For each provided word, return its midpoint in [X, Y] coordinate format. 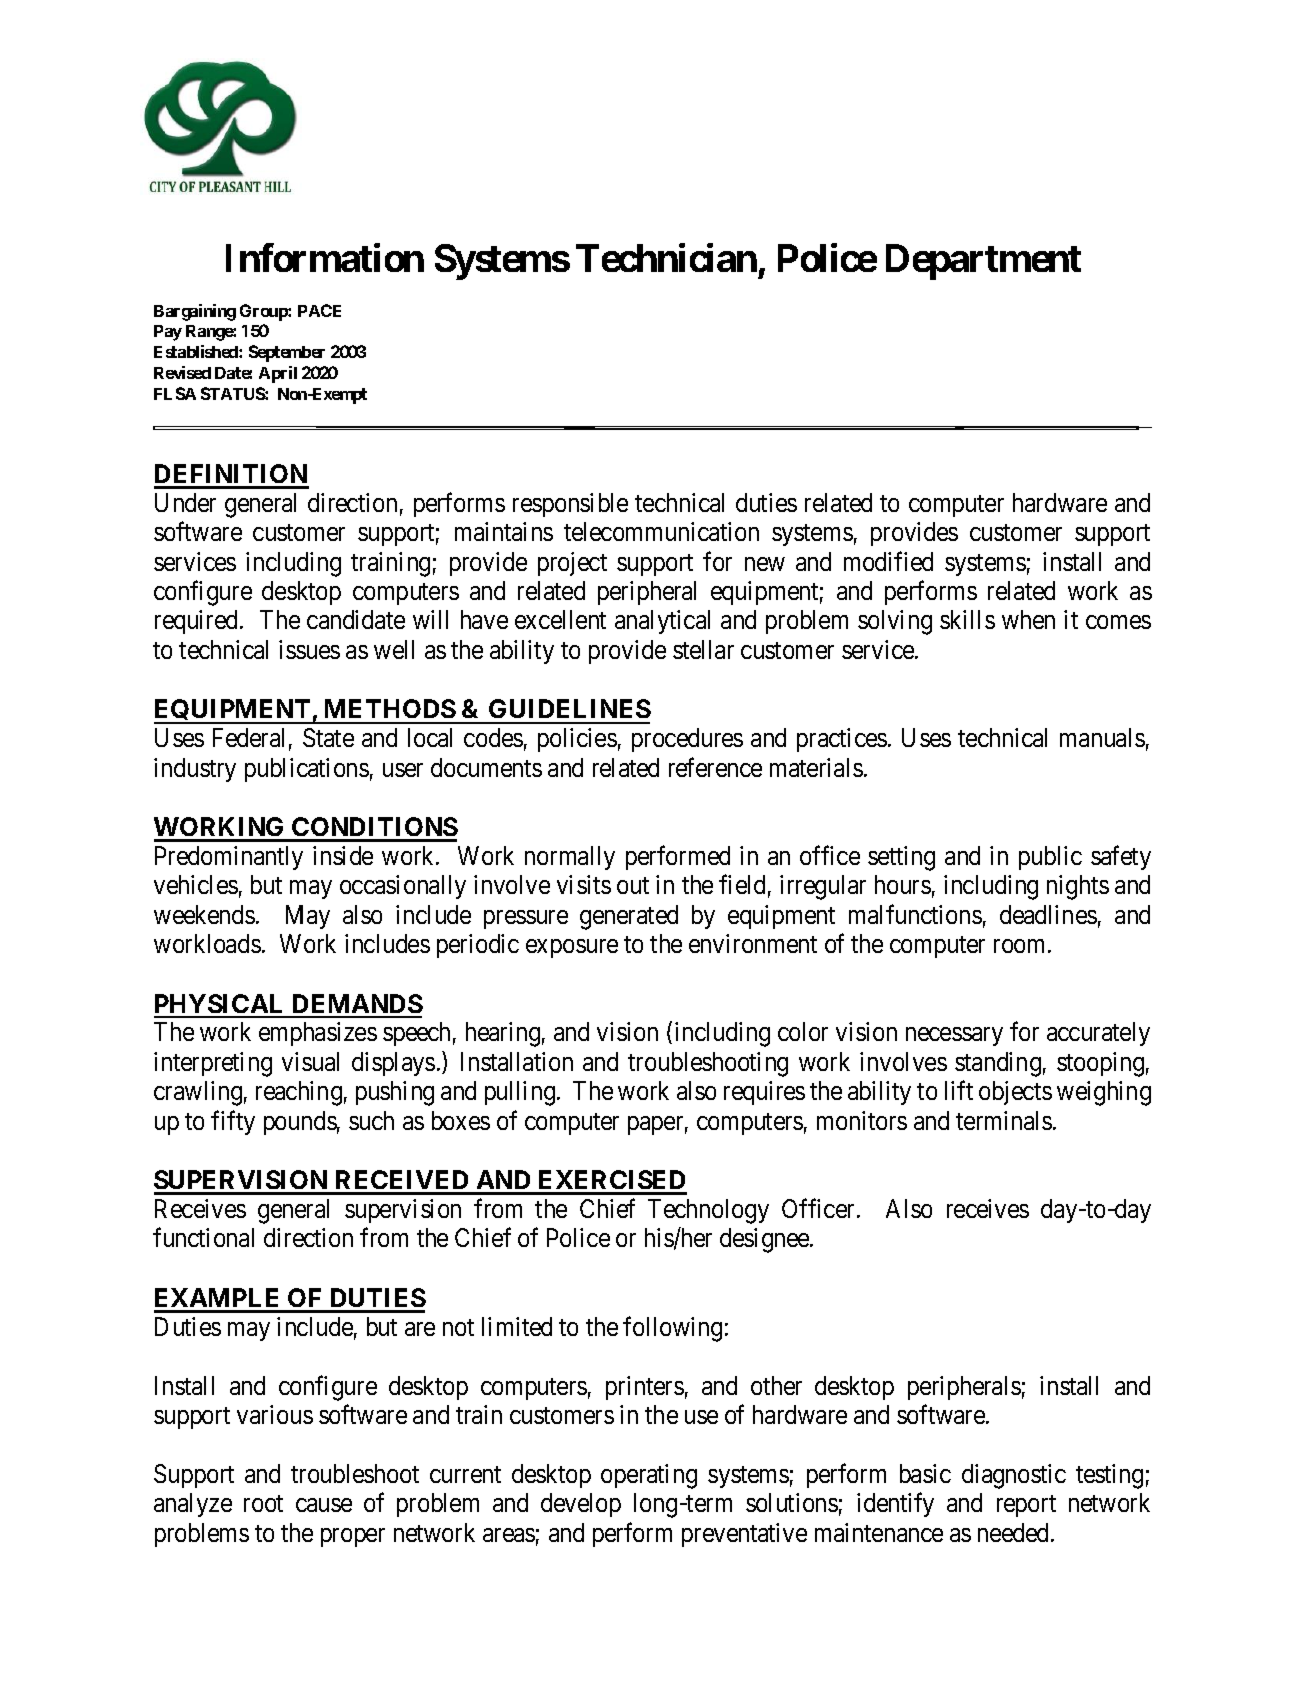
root [263, 1504]
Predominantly [229, 858]
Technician [666, 257]
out [633, 885]
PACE [319, 310]
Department [983, 262]
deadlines [1048, 914]
